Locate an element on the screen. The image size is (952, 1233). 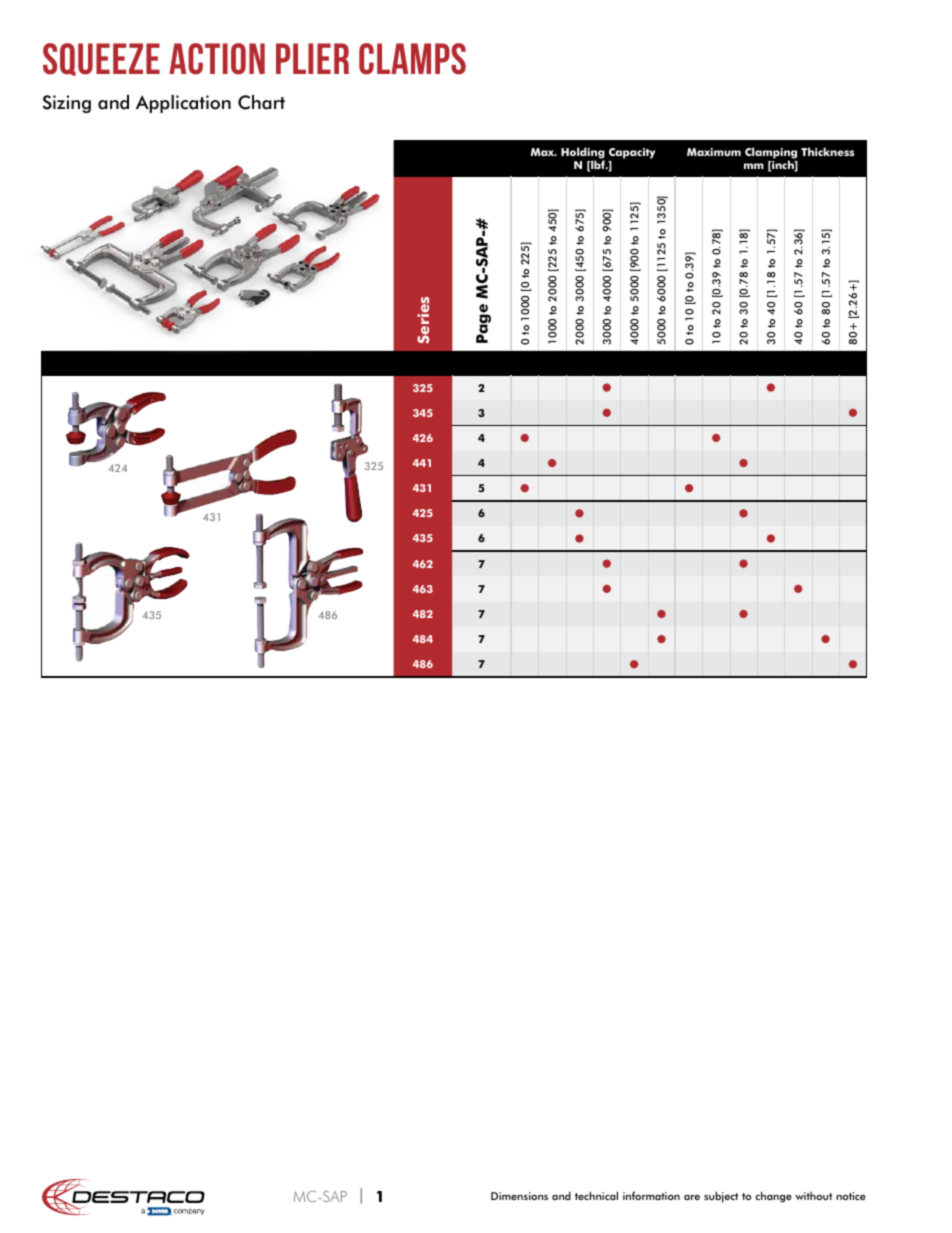
Sizing is located at coordinates (67, 104).
